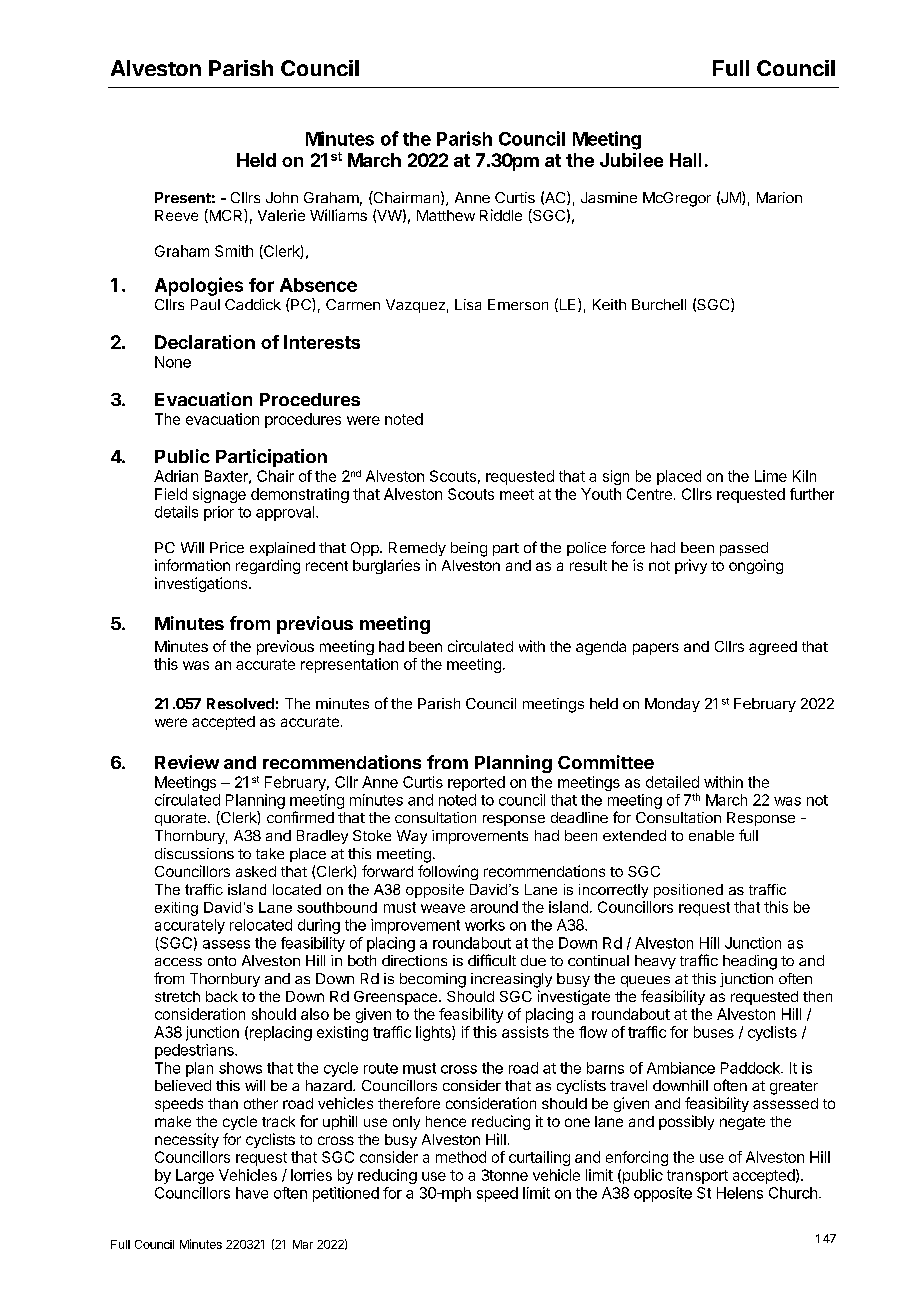  Describe the element at coordinates (448, 872) in the screenshot. I see `following` at that location.
